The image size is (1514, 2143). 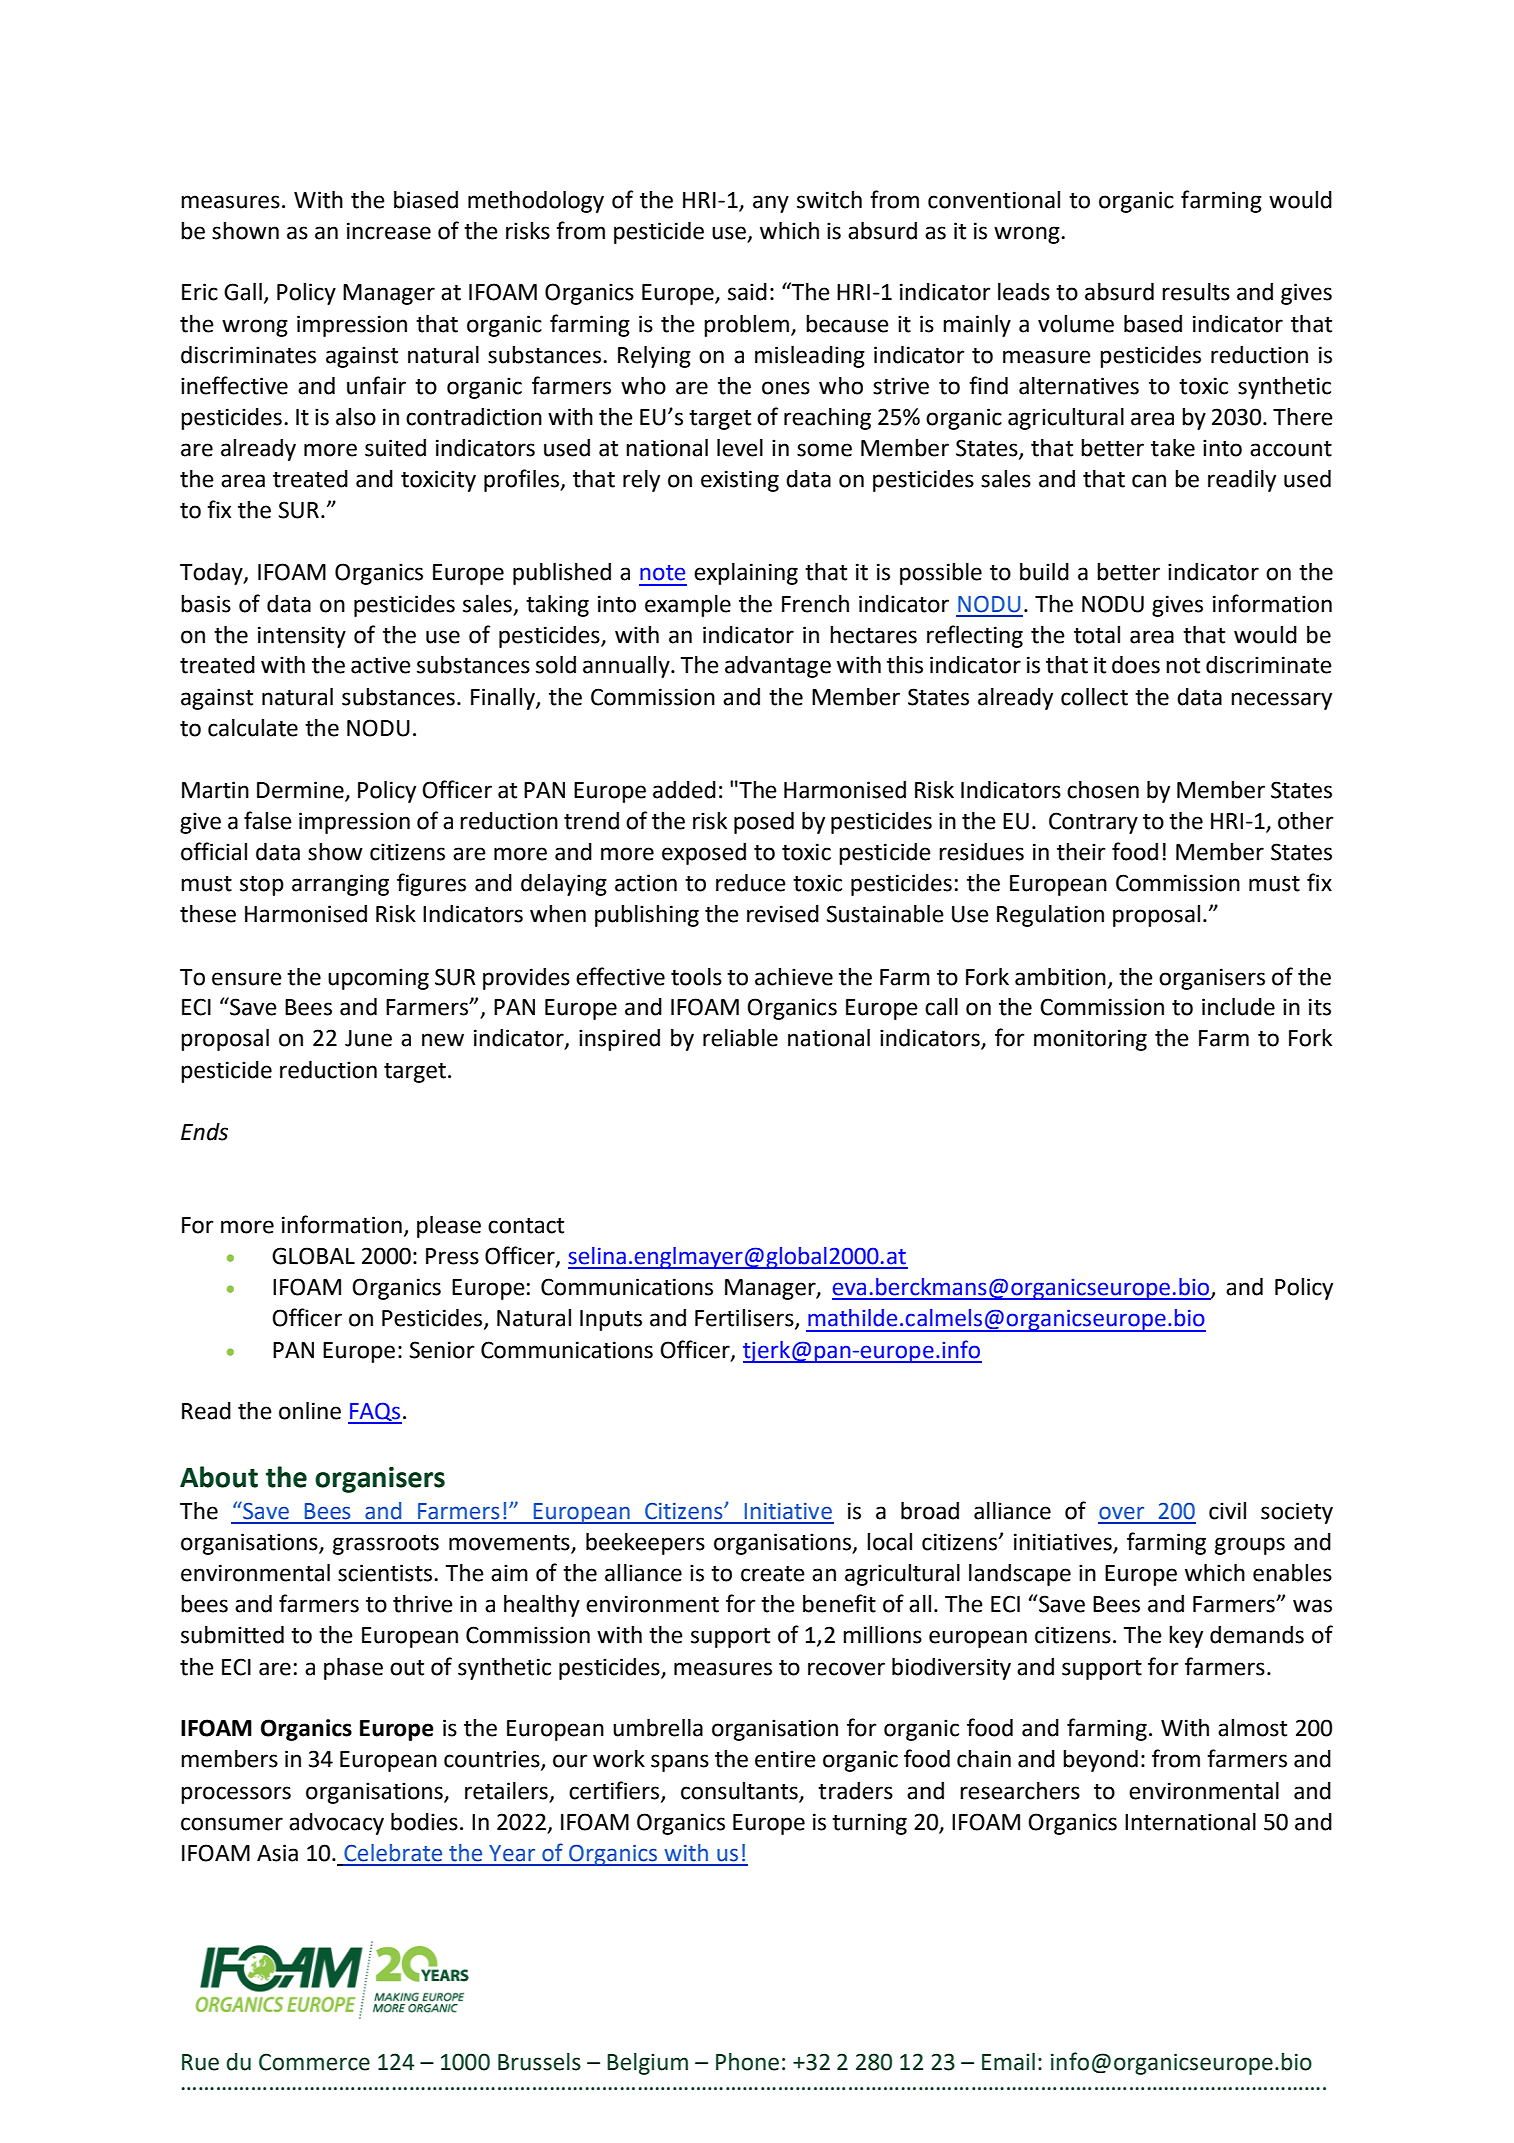 What do you see at coordinates (747, 2062) in the image?
I see `Phone` at bounding box center [747, 2062].
